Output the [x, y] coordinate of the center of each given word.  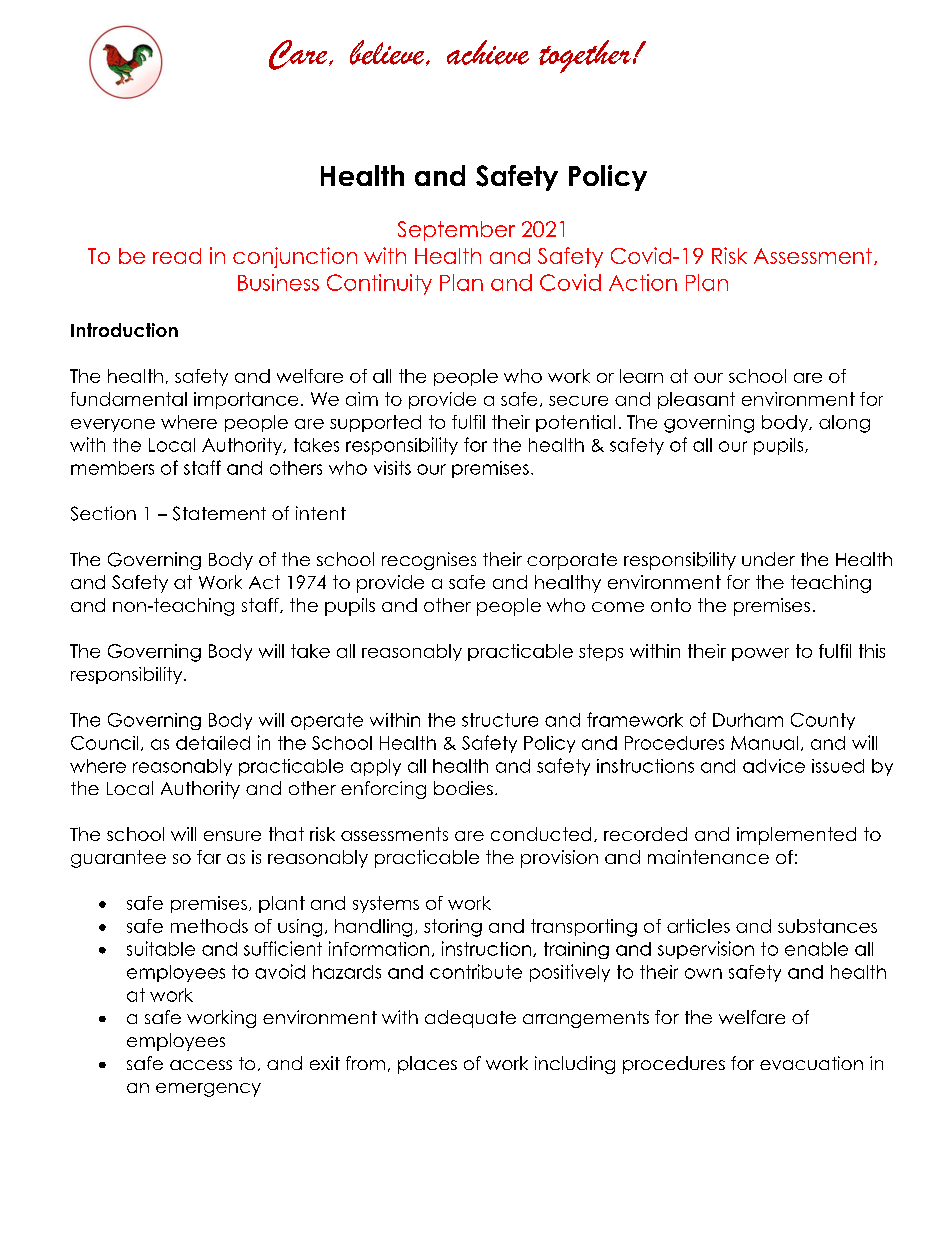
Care [299, 55]
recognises [429, 561]
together [585, 56]
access [201, 1065]
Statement [219, 513]
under [768, 559]
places [427, 1065]
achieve [488, 52]
